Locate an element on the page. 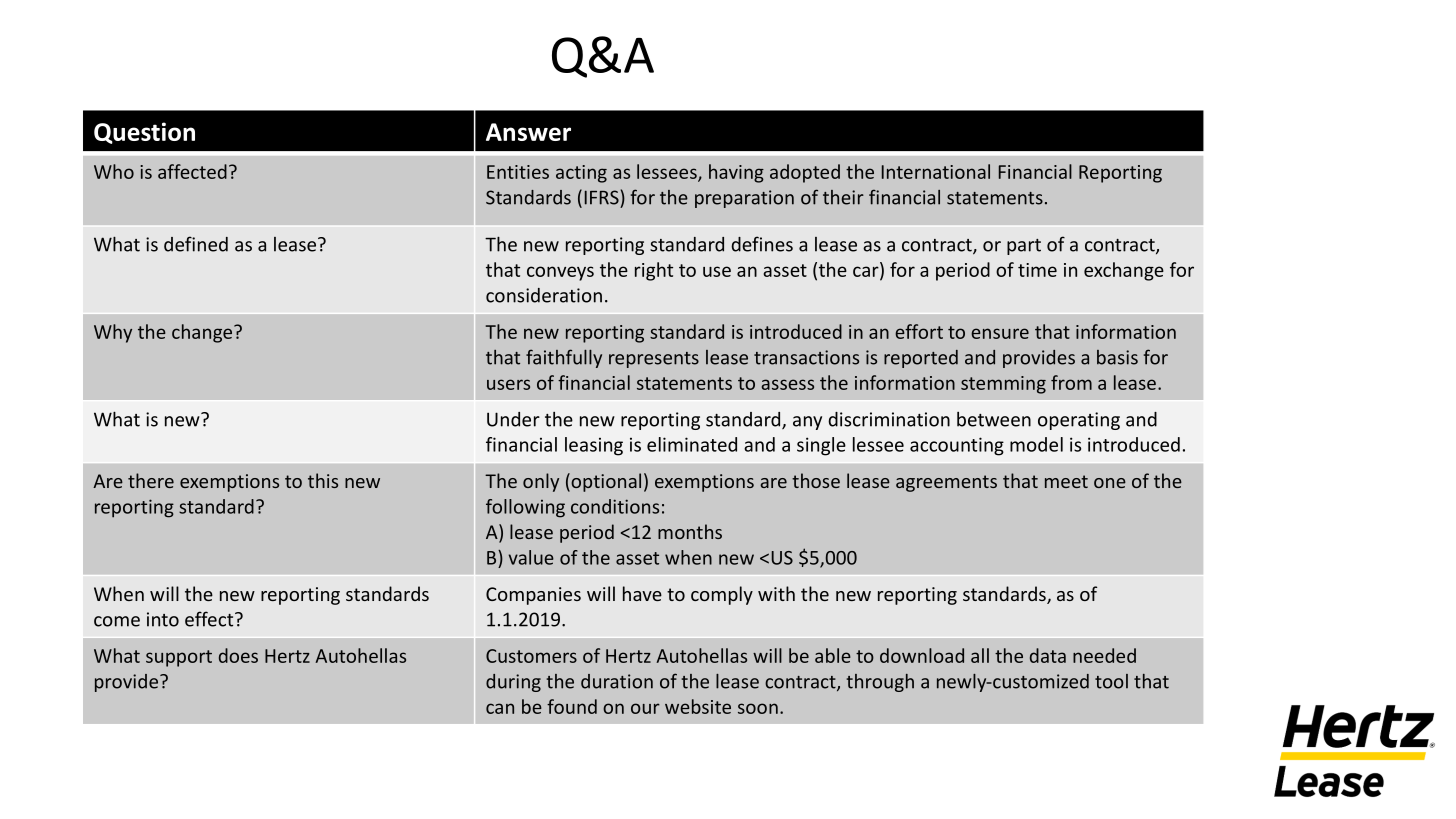 The height and width of the document is (819, 1456). International is located at coordinates (936, 171).
